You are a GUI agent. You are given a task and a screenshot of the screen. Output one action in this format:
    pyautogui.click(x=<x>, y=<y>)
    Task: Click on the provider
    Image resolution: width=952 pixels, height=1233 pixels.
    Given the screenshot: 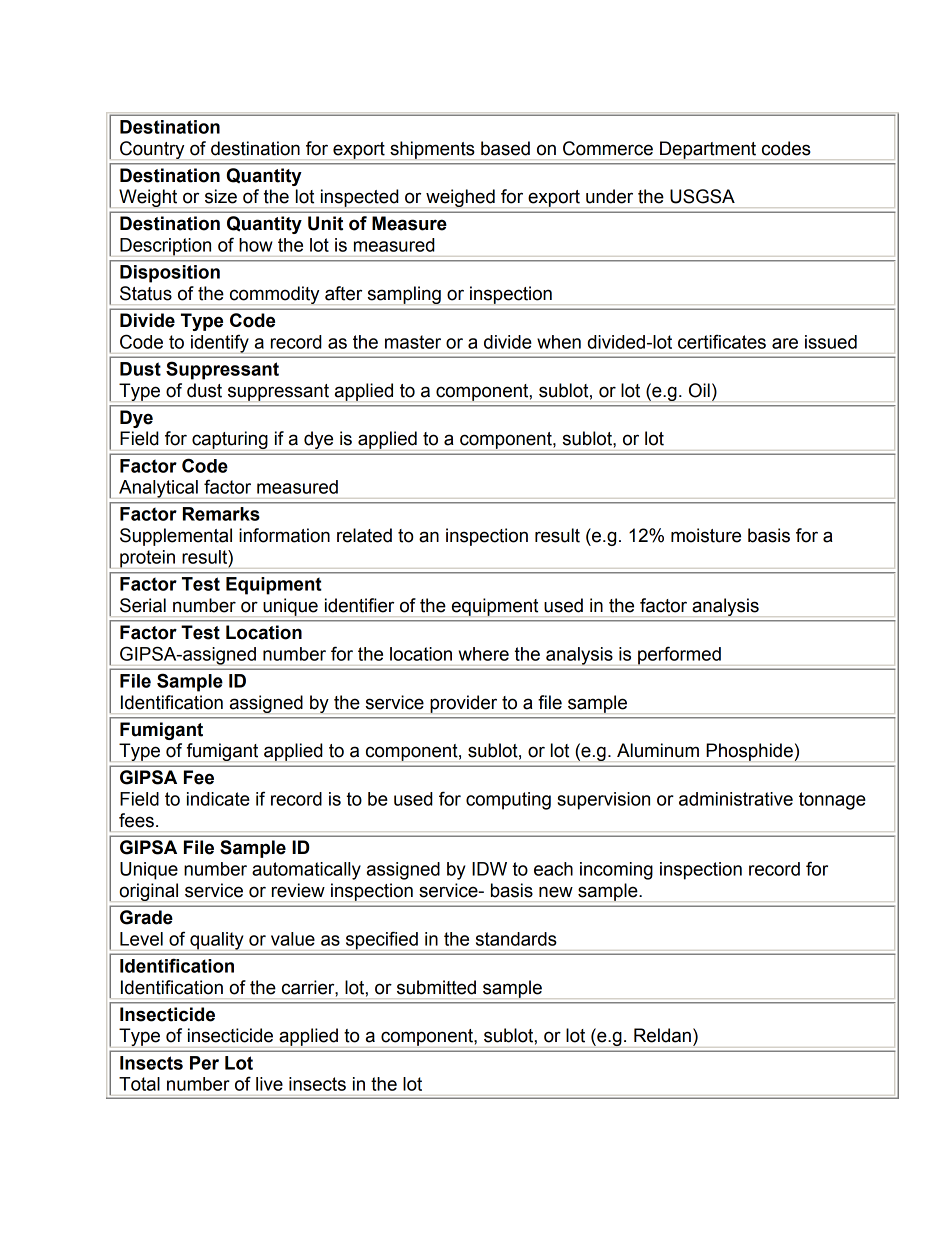 What is the action you would take?
    pyautogui.click(x=464, y=704)
